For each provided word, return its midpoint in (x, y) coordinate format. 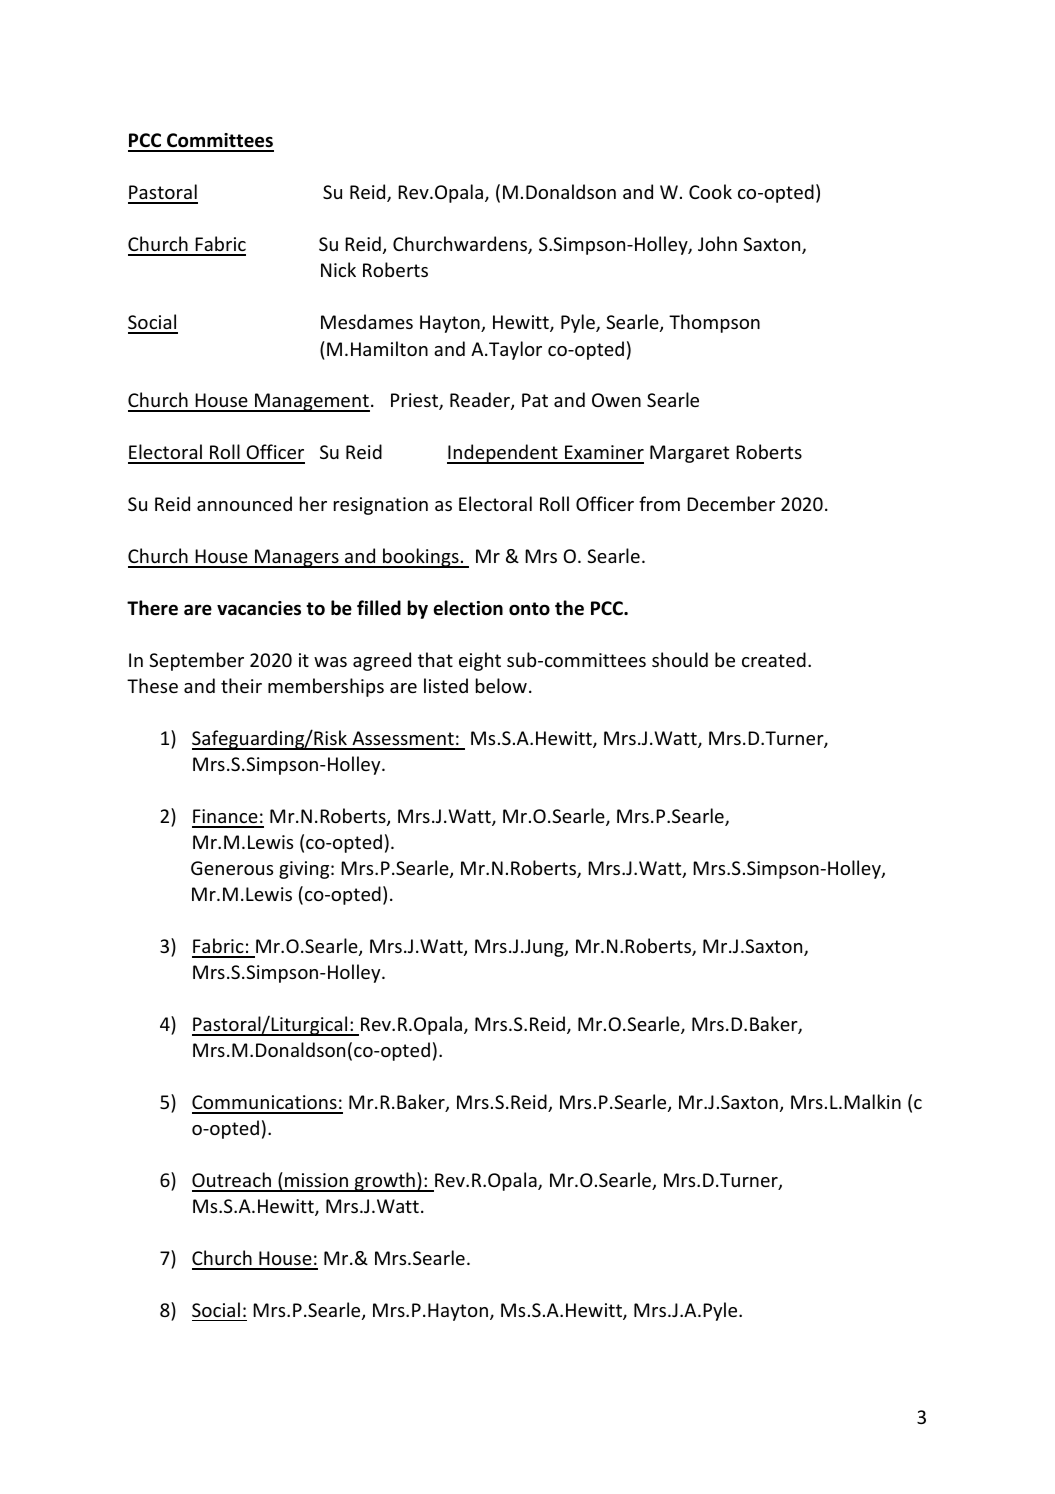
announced (244, 503)
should (680, 659)
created (774, 659)
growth (384, 1182)
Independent (503, 454)
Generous (232, 868)
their (241, 685)
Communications (265, 1104)
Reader (481, 401)
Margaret (689, 454)
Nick (338, 269)
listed (446, 685)
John (717, 243)
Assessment (403, 740)
